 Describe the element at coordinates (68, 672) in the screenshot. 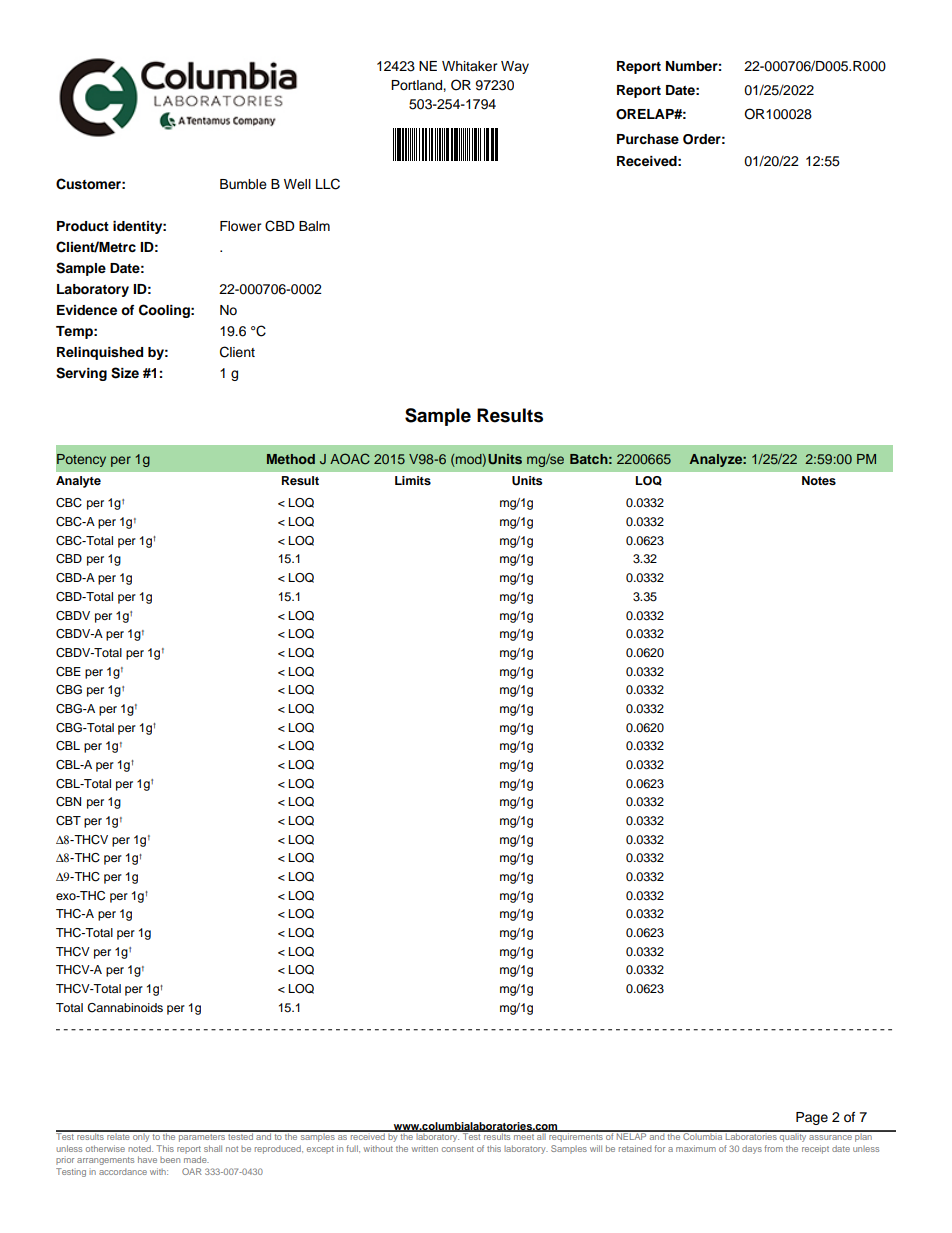

I see `CBE` at that location.
